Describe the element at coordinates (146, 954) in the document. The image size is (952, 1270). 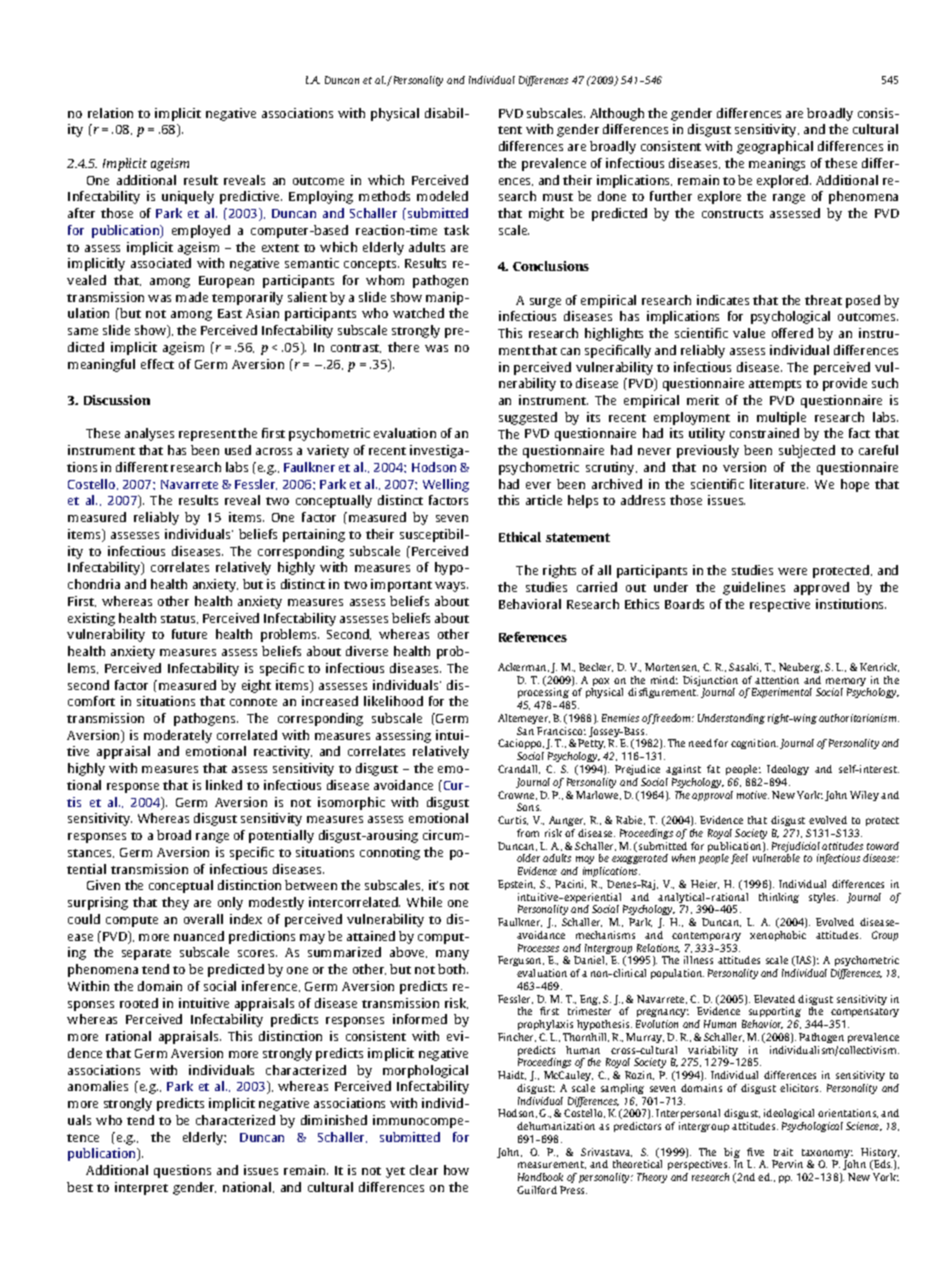
I see `separate` at that location.
